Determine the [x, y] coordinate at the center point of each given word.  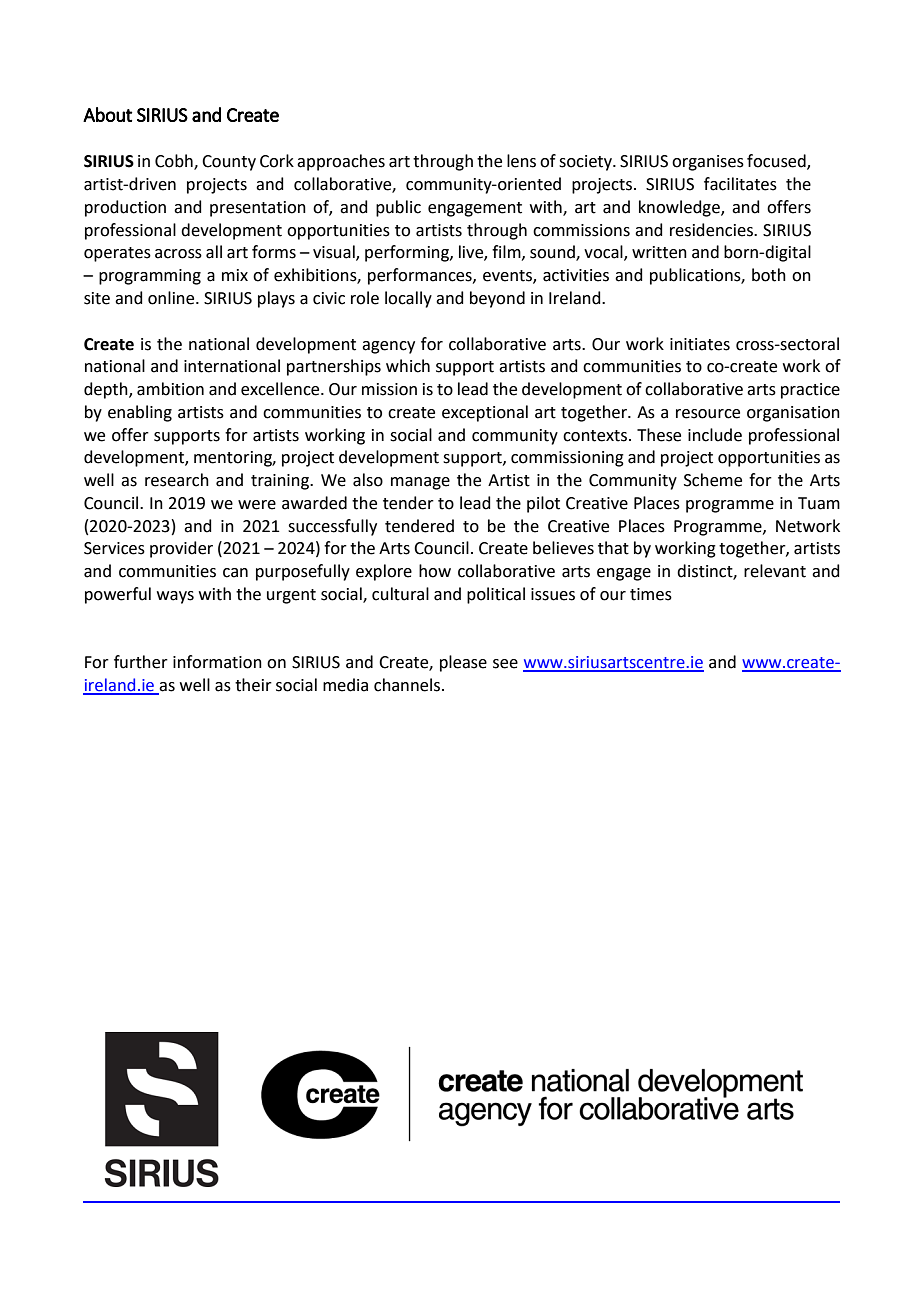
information [217, 662]
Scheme [713, 480]
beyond [497, 299]
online [172, 298]
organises [708, 163]
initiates [700, 344]
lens [521, 161]
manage [420, 483]
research [177, 480]
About [107, 114]
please [463, 663]
